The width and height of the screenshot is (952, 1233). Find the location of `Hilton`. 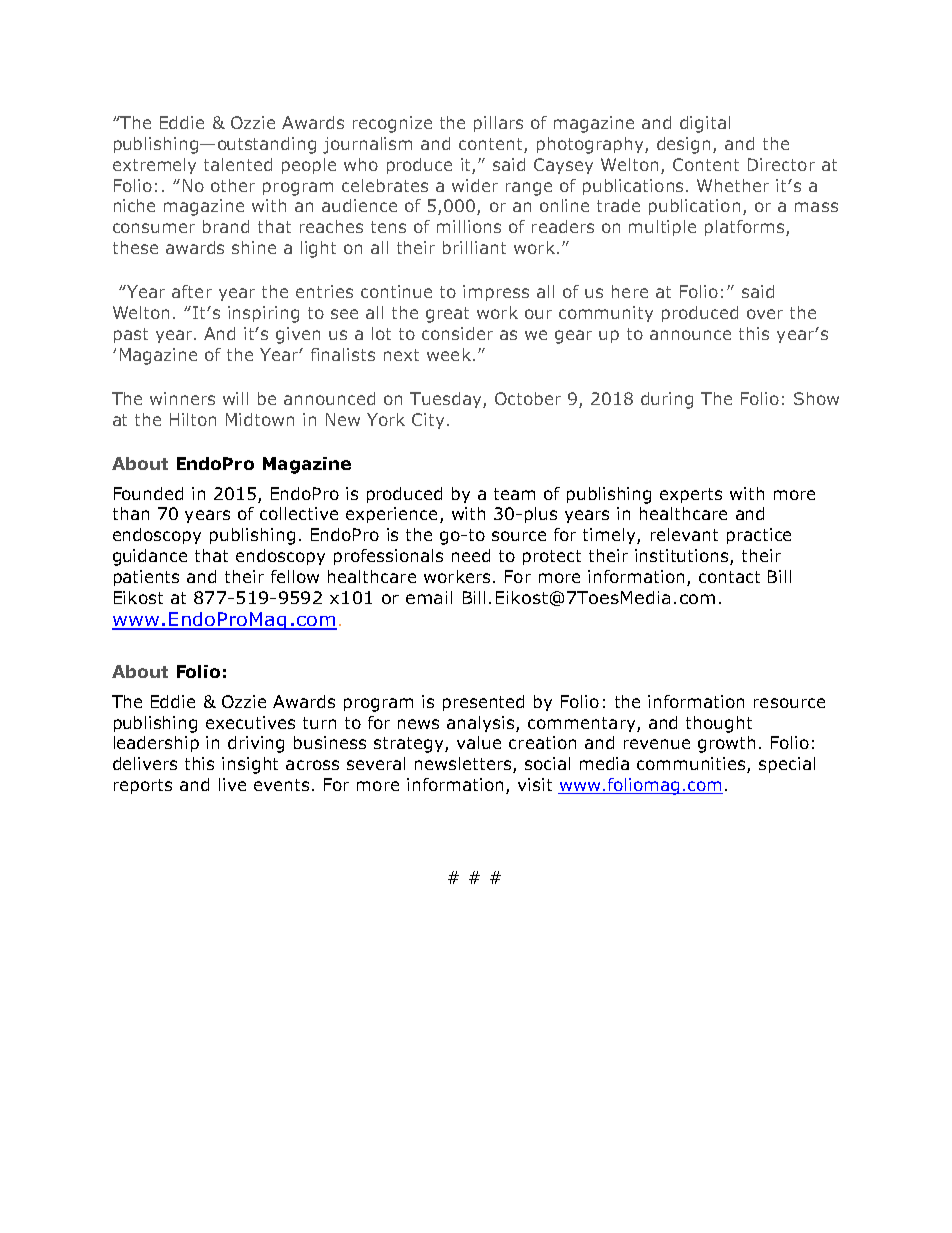

Hilton is located at coordinates (193, 419).
